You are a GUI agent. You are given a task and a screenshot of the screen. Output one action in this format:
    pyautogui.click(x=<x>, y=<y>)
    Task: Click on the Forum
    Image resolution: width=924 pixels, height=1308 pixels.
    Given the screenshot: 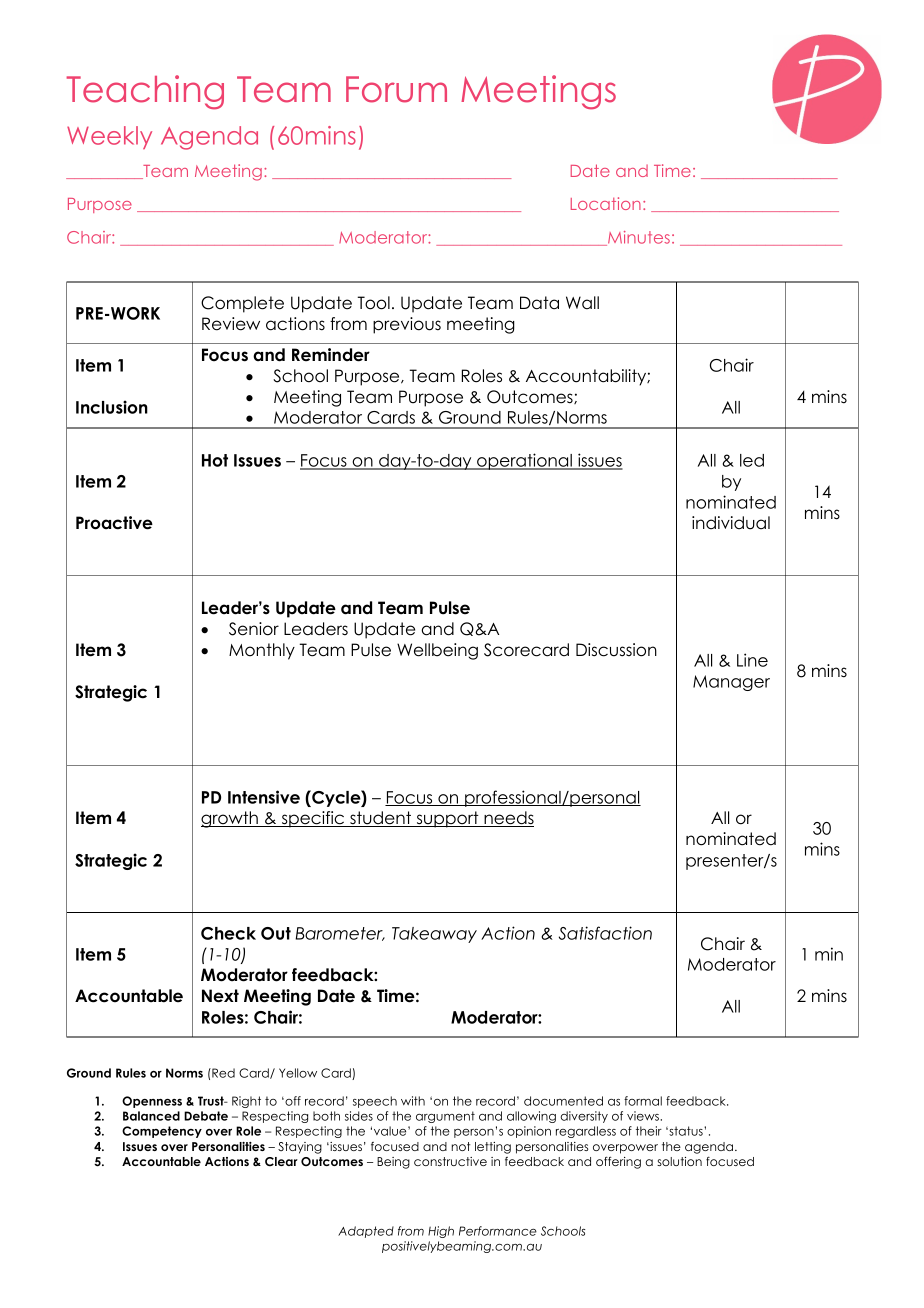 What is the action you would take?
    pyautogui.click(x=396, y=89)
